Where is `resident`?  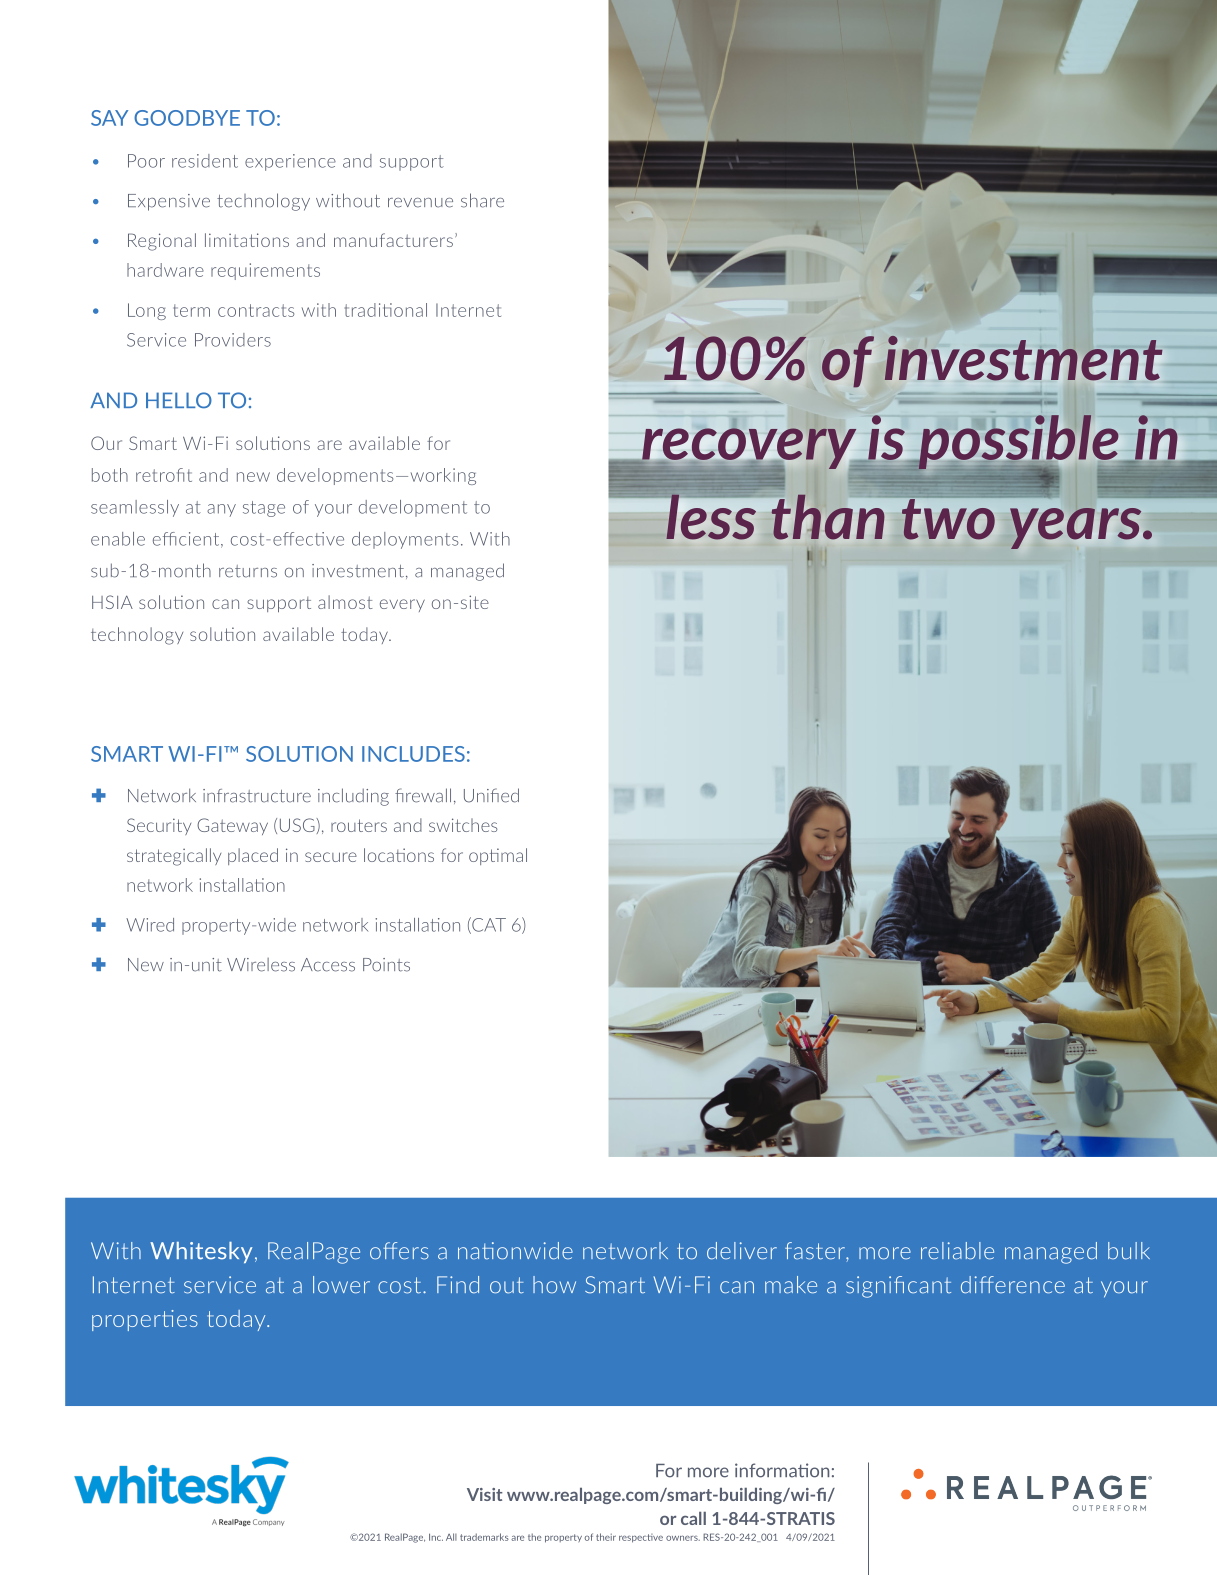 resident is located at coordinates (205, 161).
